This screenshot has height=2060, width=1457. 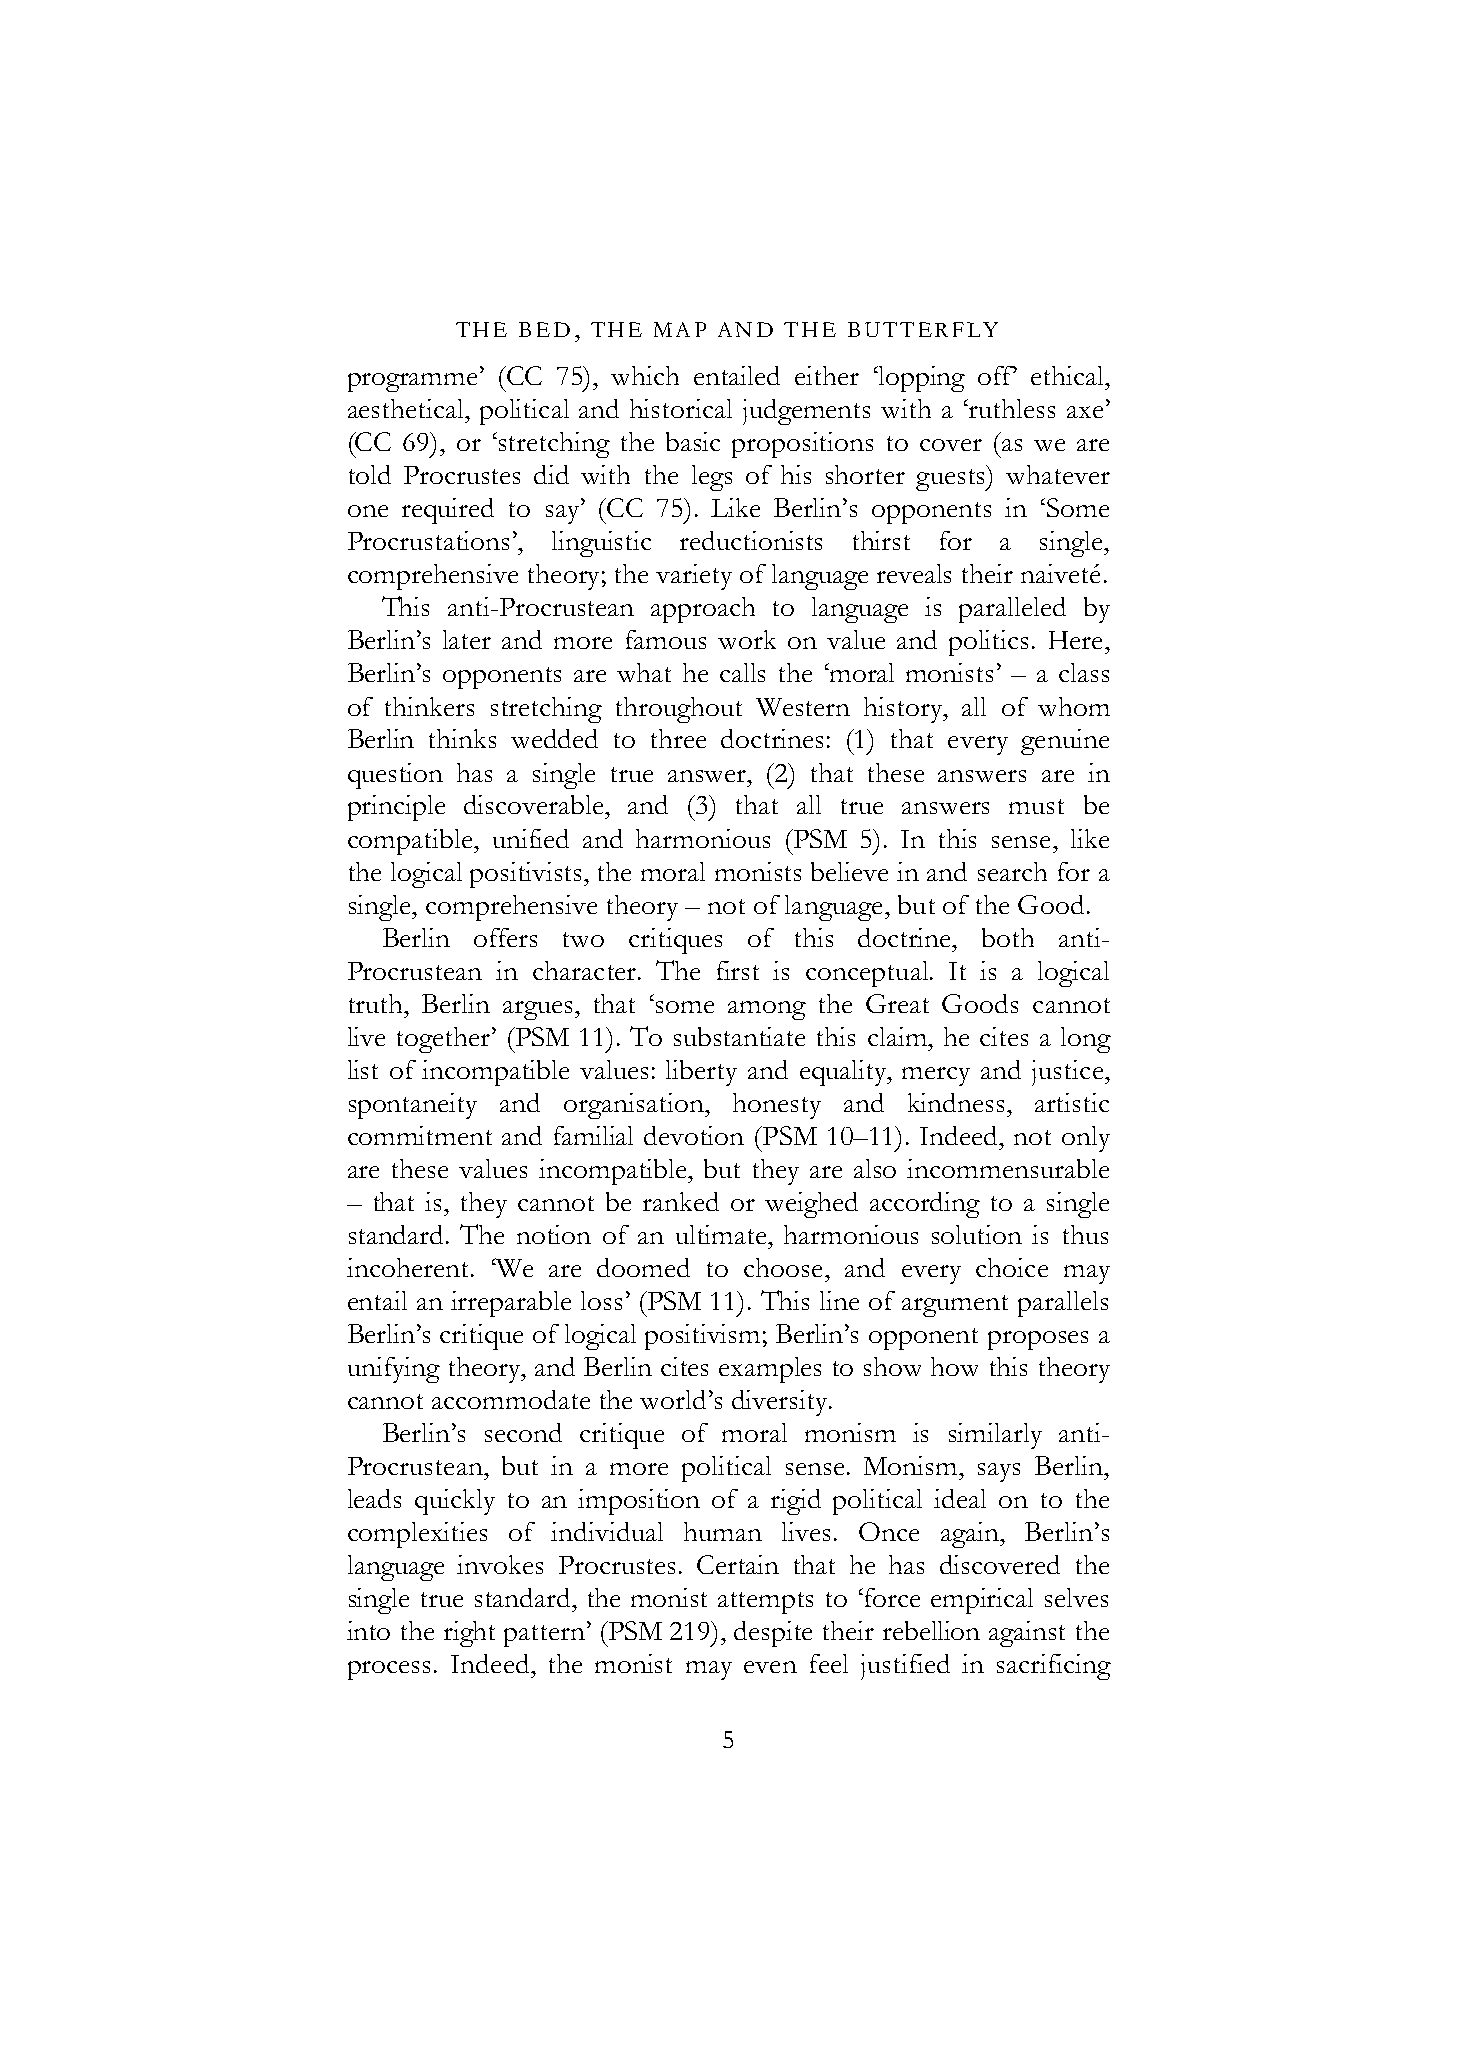 What do you see at coordinates (554, 1234) in the screenshot?
I see `notion` at bounding box center [554, 1234].
